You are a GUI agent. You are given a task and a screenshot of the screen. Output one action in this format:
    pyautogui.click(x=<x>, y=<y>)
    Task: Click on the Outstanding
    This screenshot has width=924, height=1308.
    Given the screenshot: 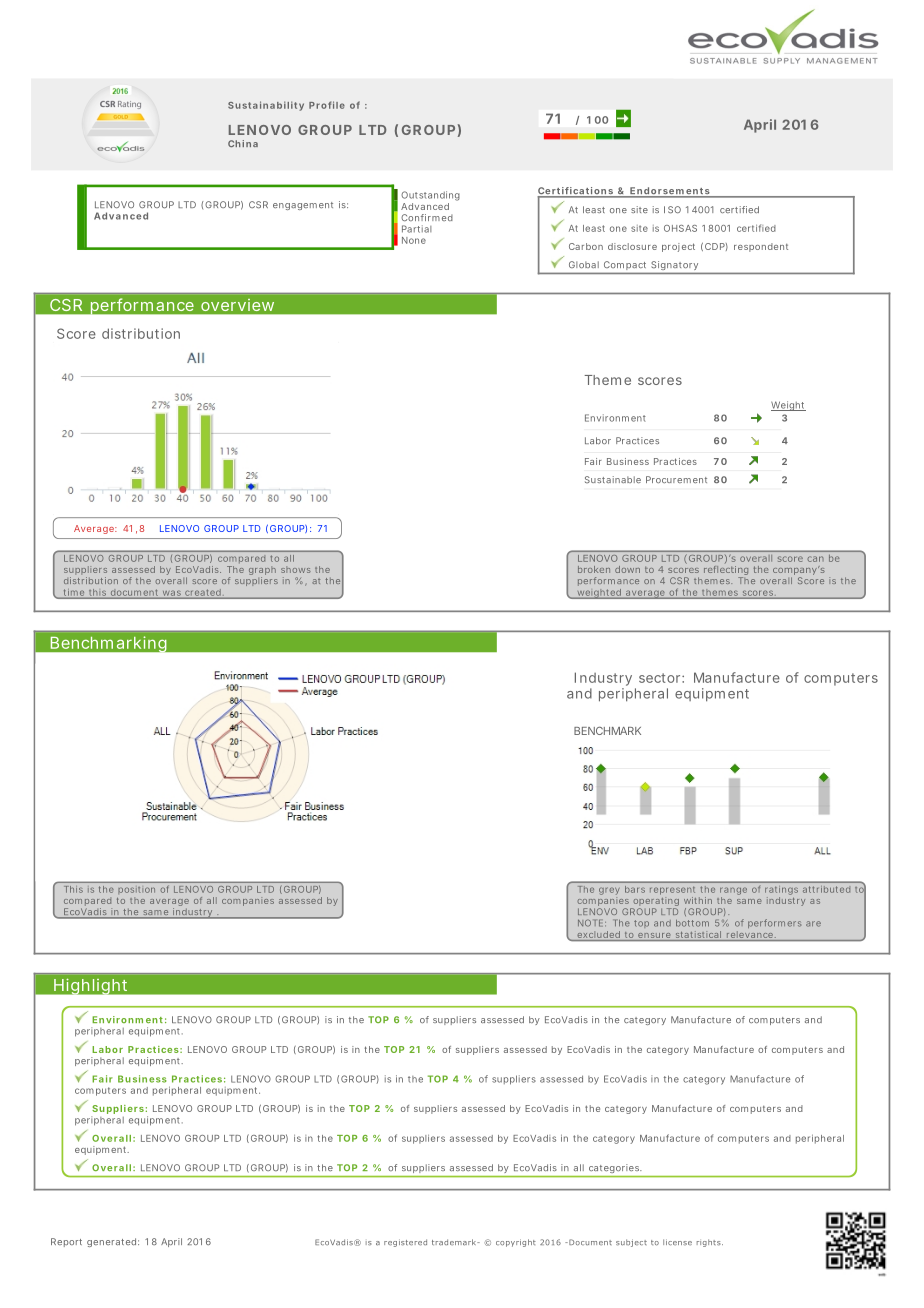 What is the action you would take?
    pyautogui.click(x=430, y=196)
